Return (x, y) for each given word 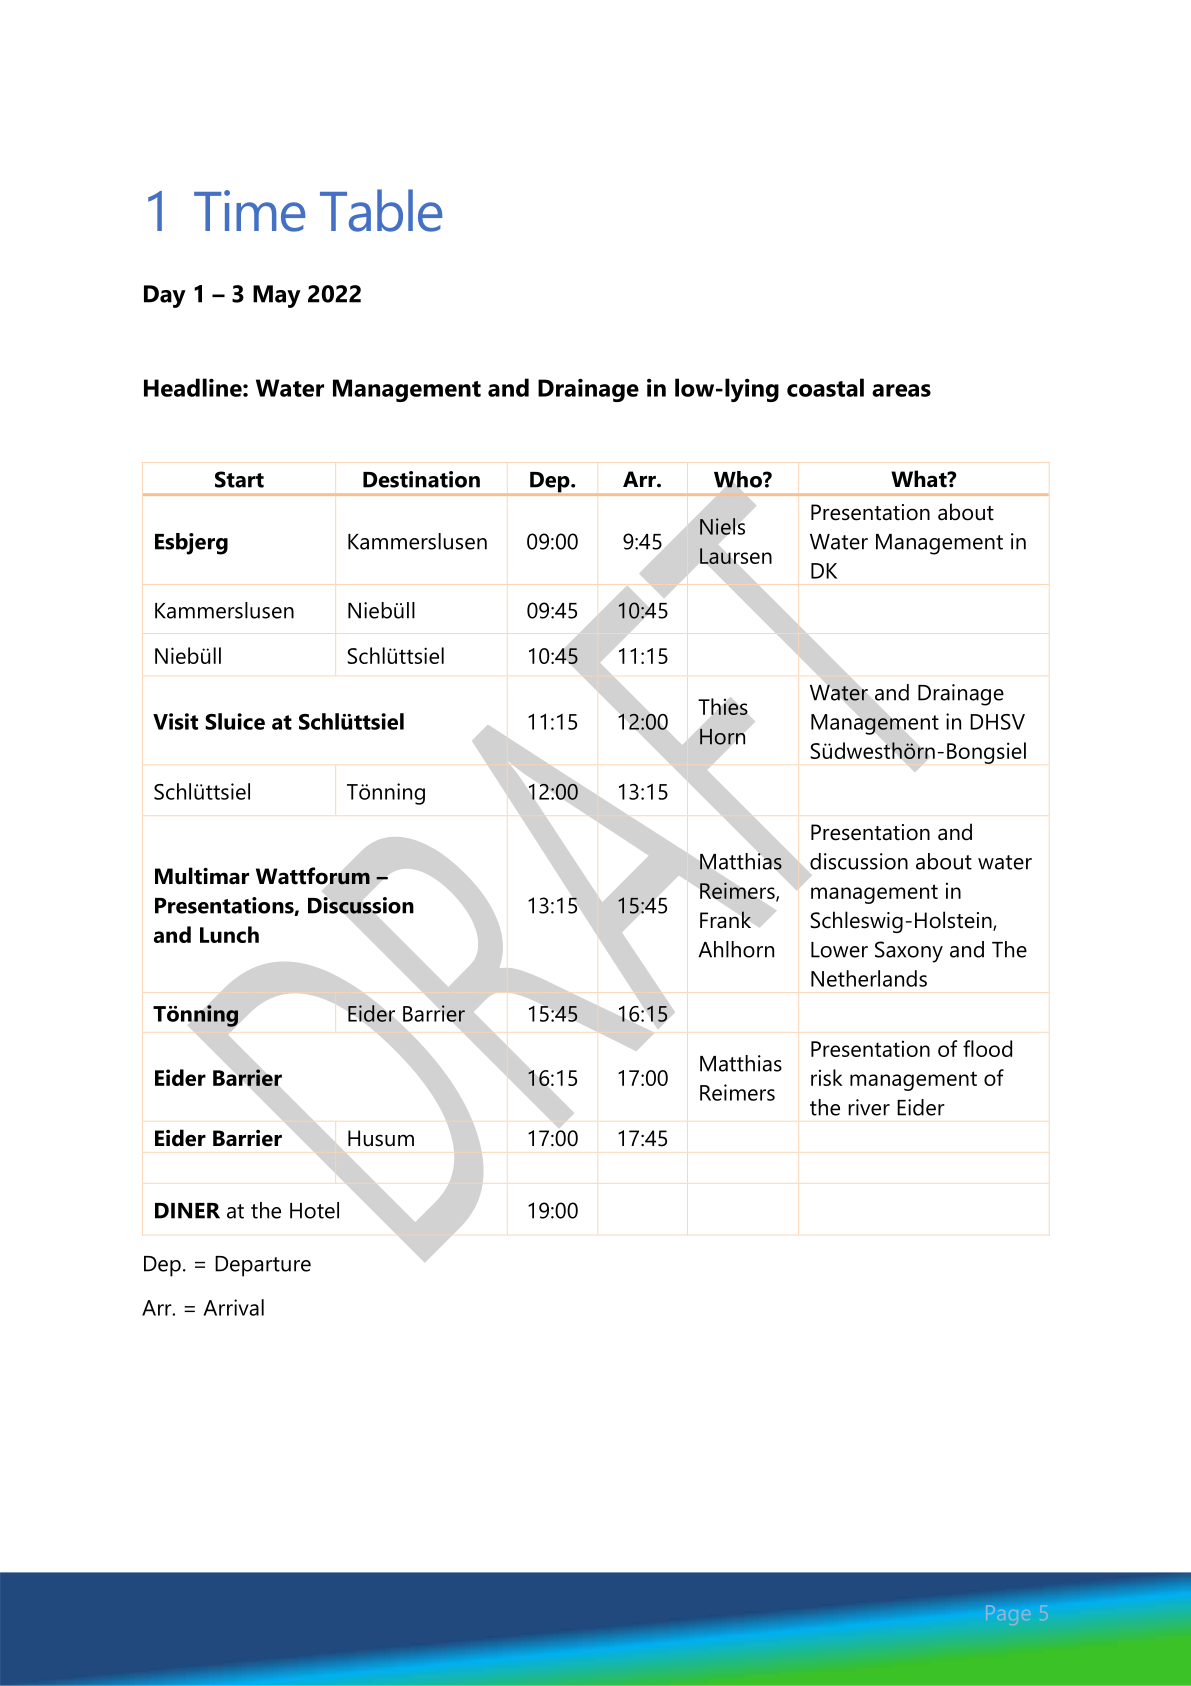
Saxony (909, 952)
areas (901, 390)
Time (249, 211)
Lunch (229, 934)
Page (1008, 1615)
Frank (725, 920)
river (869, 1107)
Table (381, 210)
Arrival (233, 1307)
